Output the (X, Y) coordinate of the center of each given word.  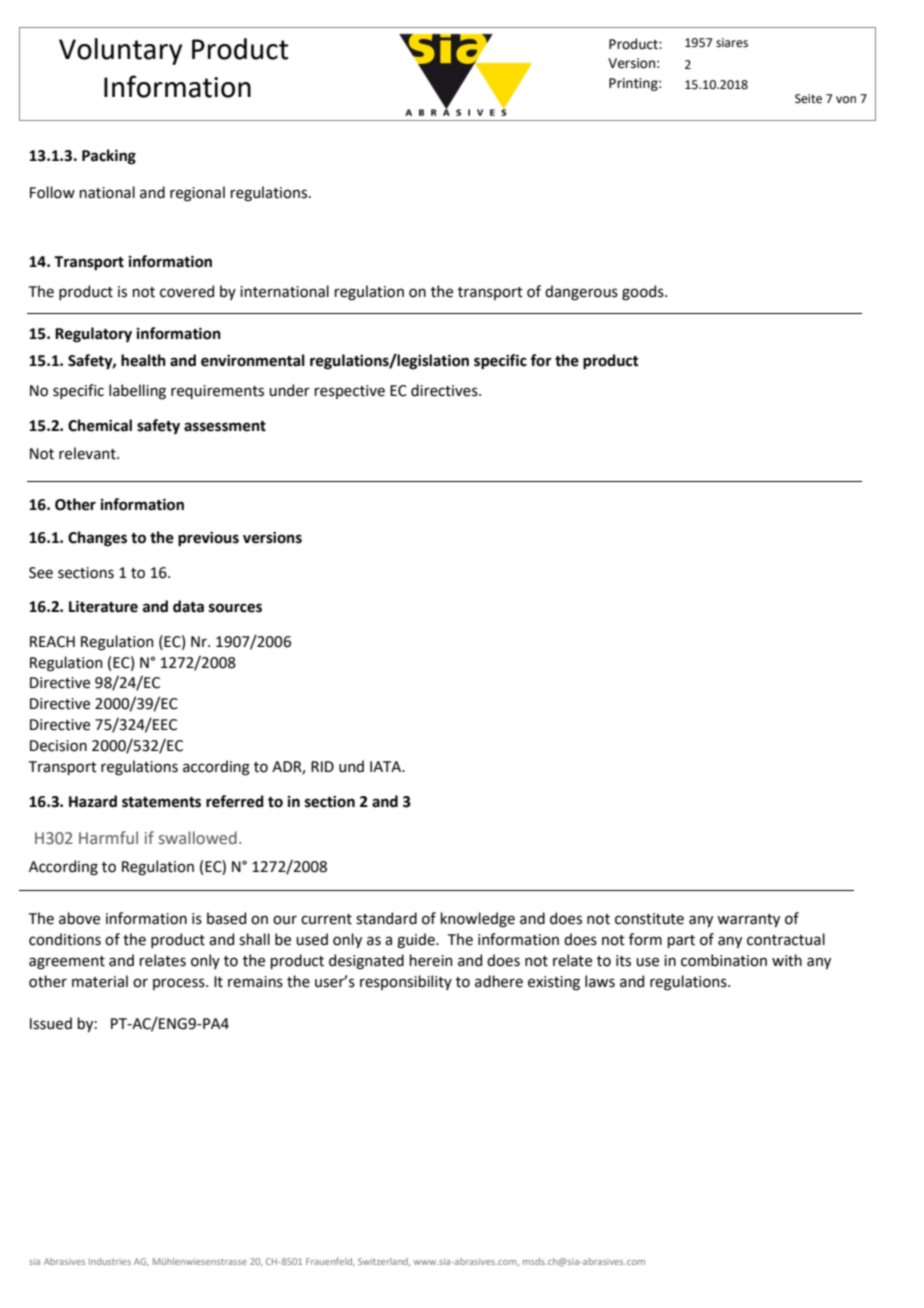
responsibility (406, 982)
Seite (808, 99)
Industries (110, 1261)
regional (197, 194)
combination (724, 960)
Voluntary (120, 51)
